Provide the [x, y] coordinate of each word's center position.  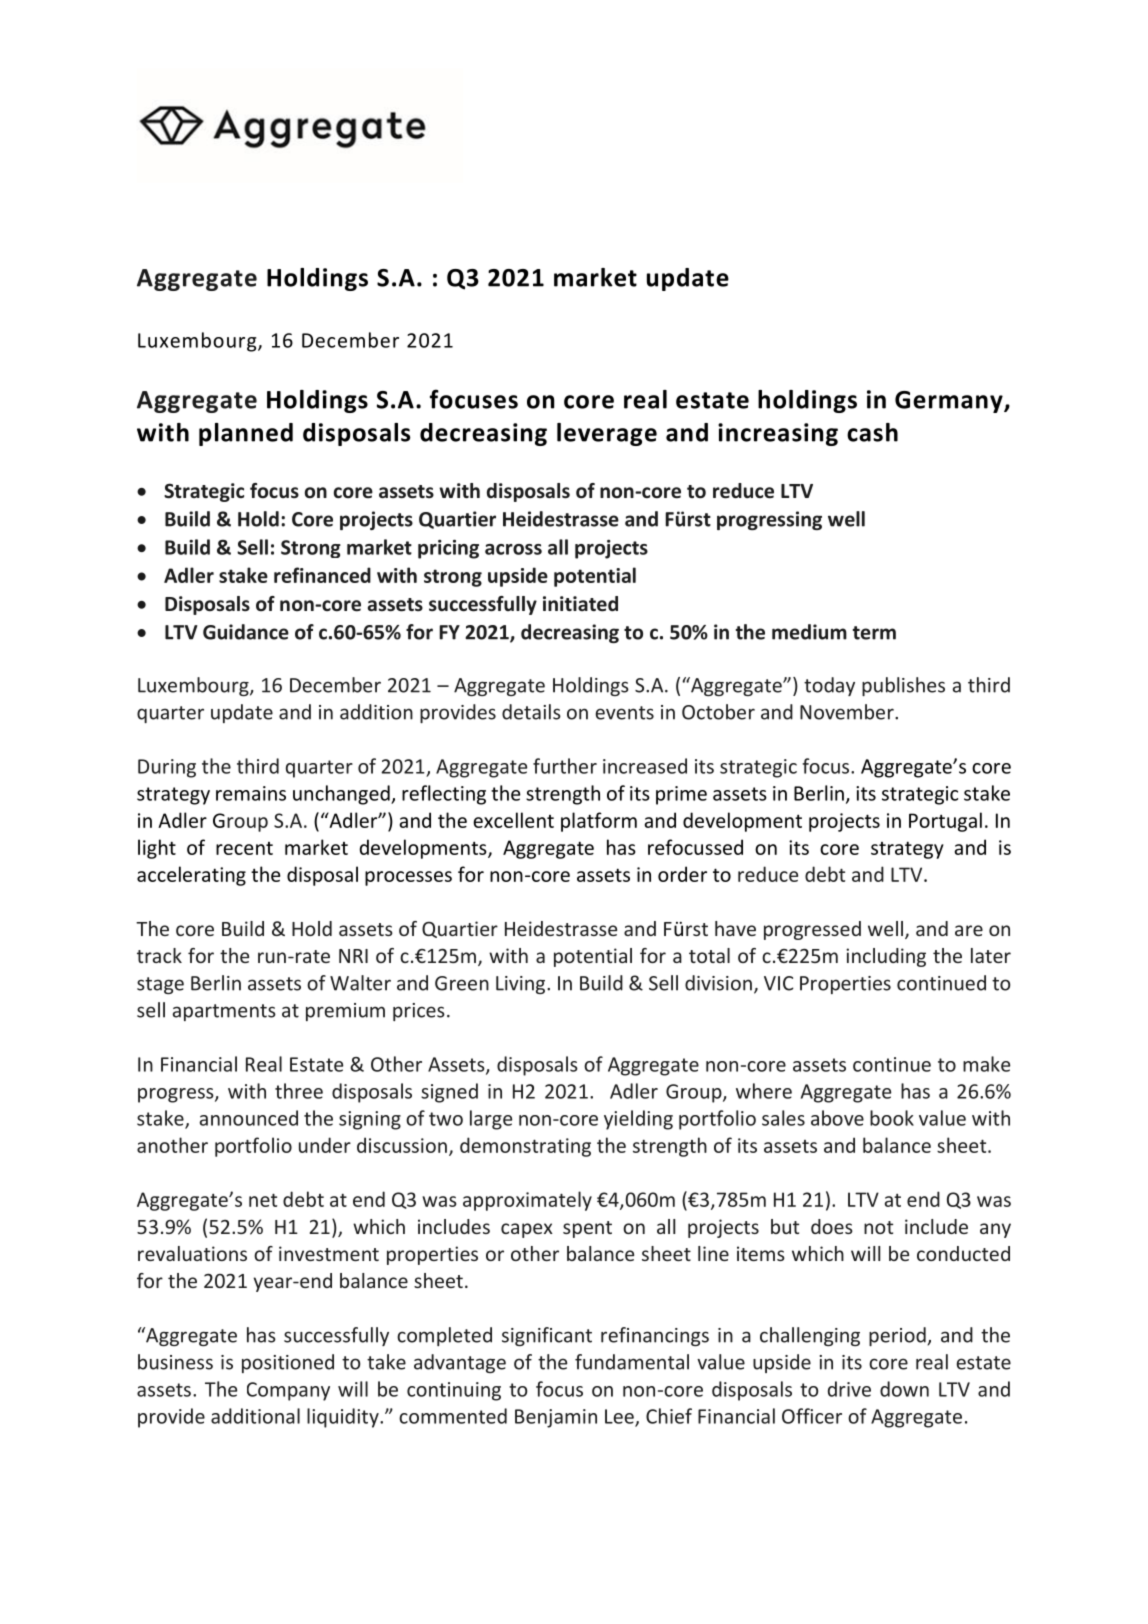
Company [288, 1391]
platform [599, 822]
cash [872, 432]
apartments [224, 1012]
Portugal [945, 822]
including [886, 957]
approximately [527, 1201]
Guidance [246, 632]
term [874, 633]
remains [251, 793]
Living [522, 985]
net [263, 1200]
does [832, 1226]
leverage [607, 434]
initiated [580, 604]
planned [246, 434]
